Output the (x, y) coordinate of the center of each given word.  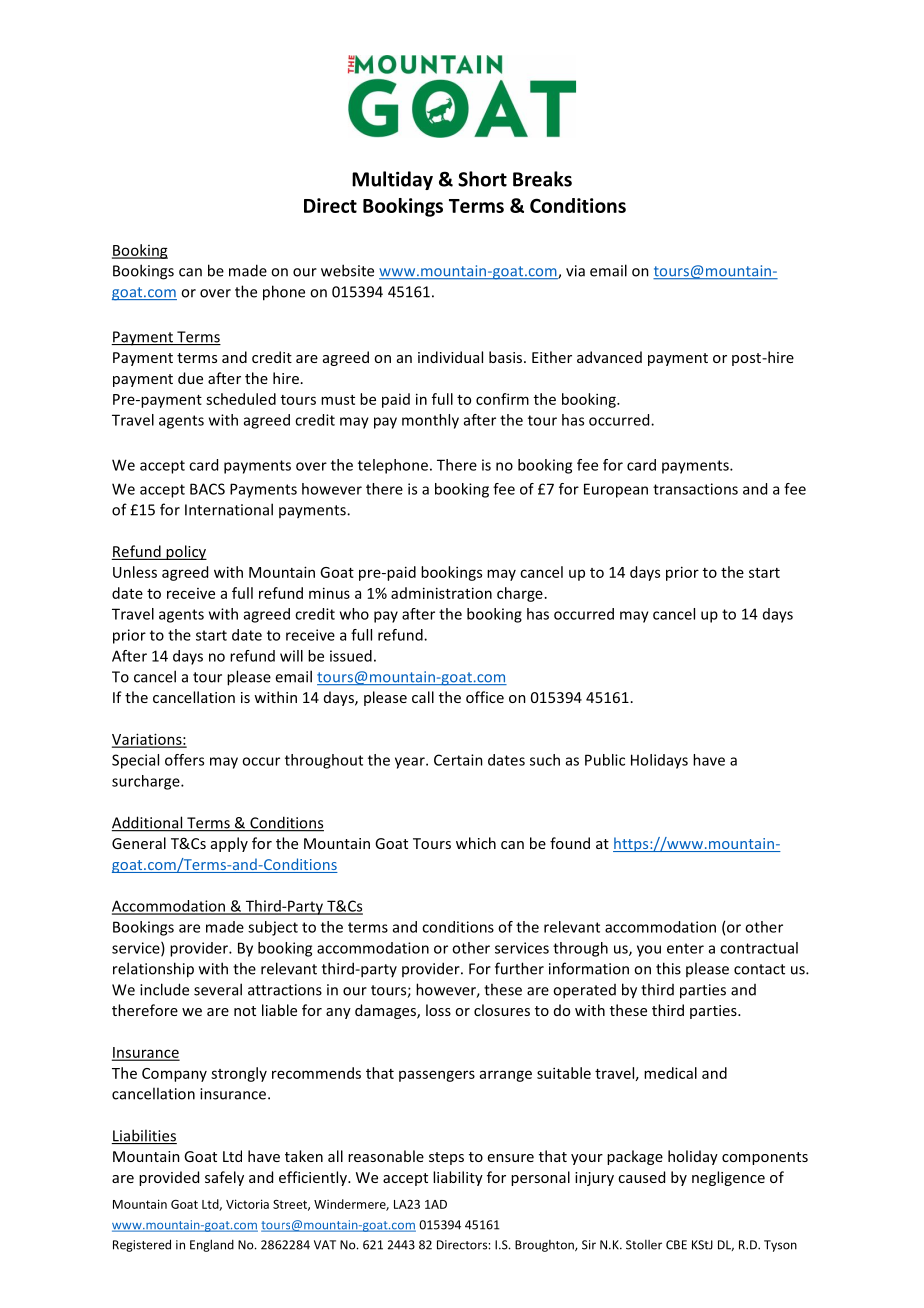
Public (605, 760)
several (218, 989)
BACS (207, 489)
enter (685, 948)
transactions (695, 489)
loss (438, 1010)
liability (458, 1178)
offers (184, 760)
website (347, 270)
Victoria (247, 1204)
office (485, 697)
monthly (430, 421)
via (575, 271)
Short (482, 179)
